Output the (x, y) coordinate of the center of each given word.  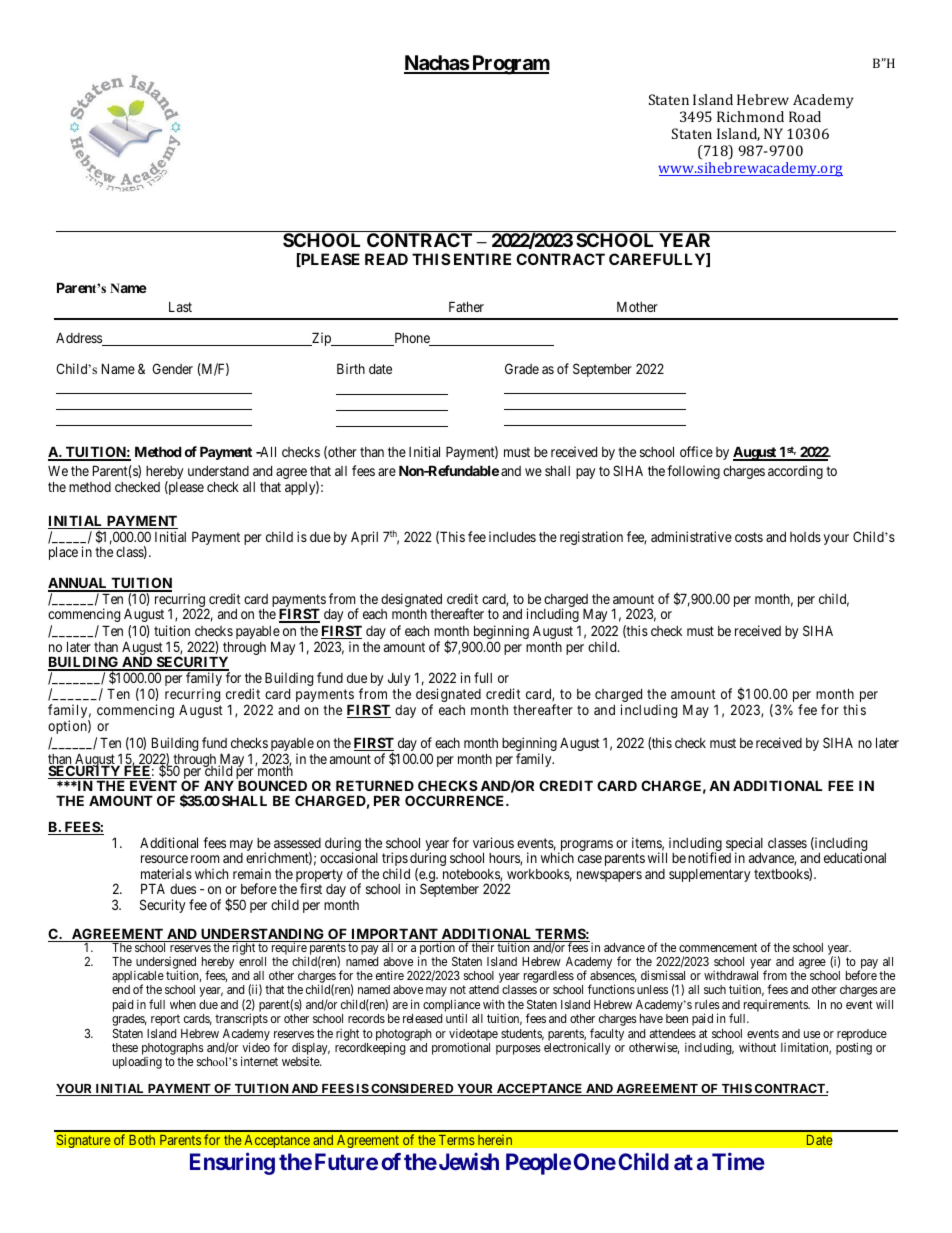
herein (495, 1140)
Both (142, 1140)
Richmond (750, 116)
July (399, 681)
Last (180, 307)
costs (749, 537)
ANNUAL (79, 584)
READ (386, 259)
